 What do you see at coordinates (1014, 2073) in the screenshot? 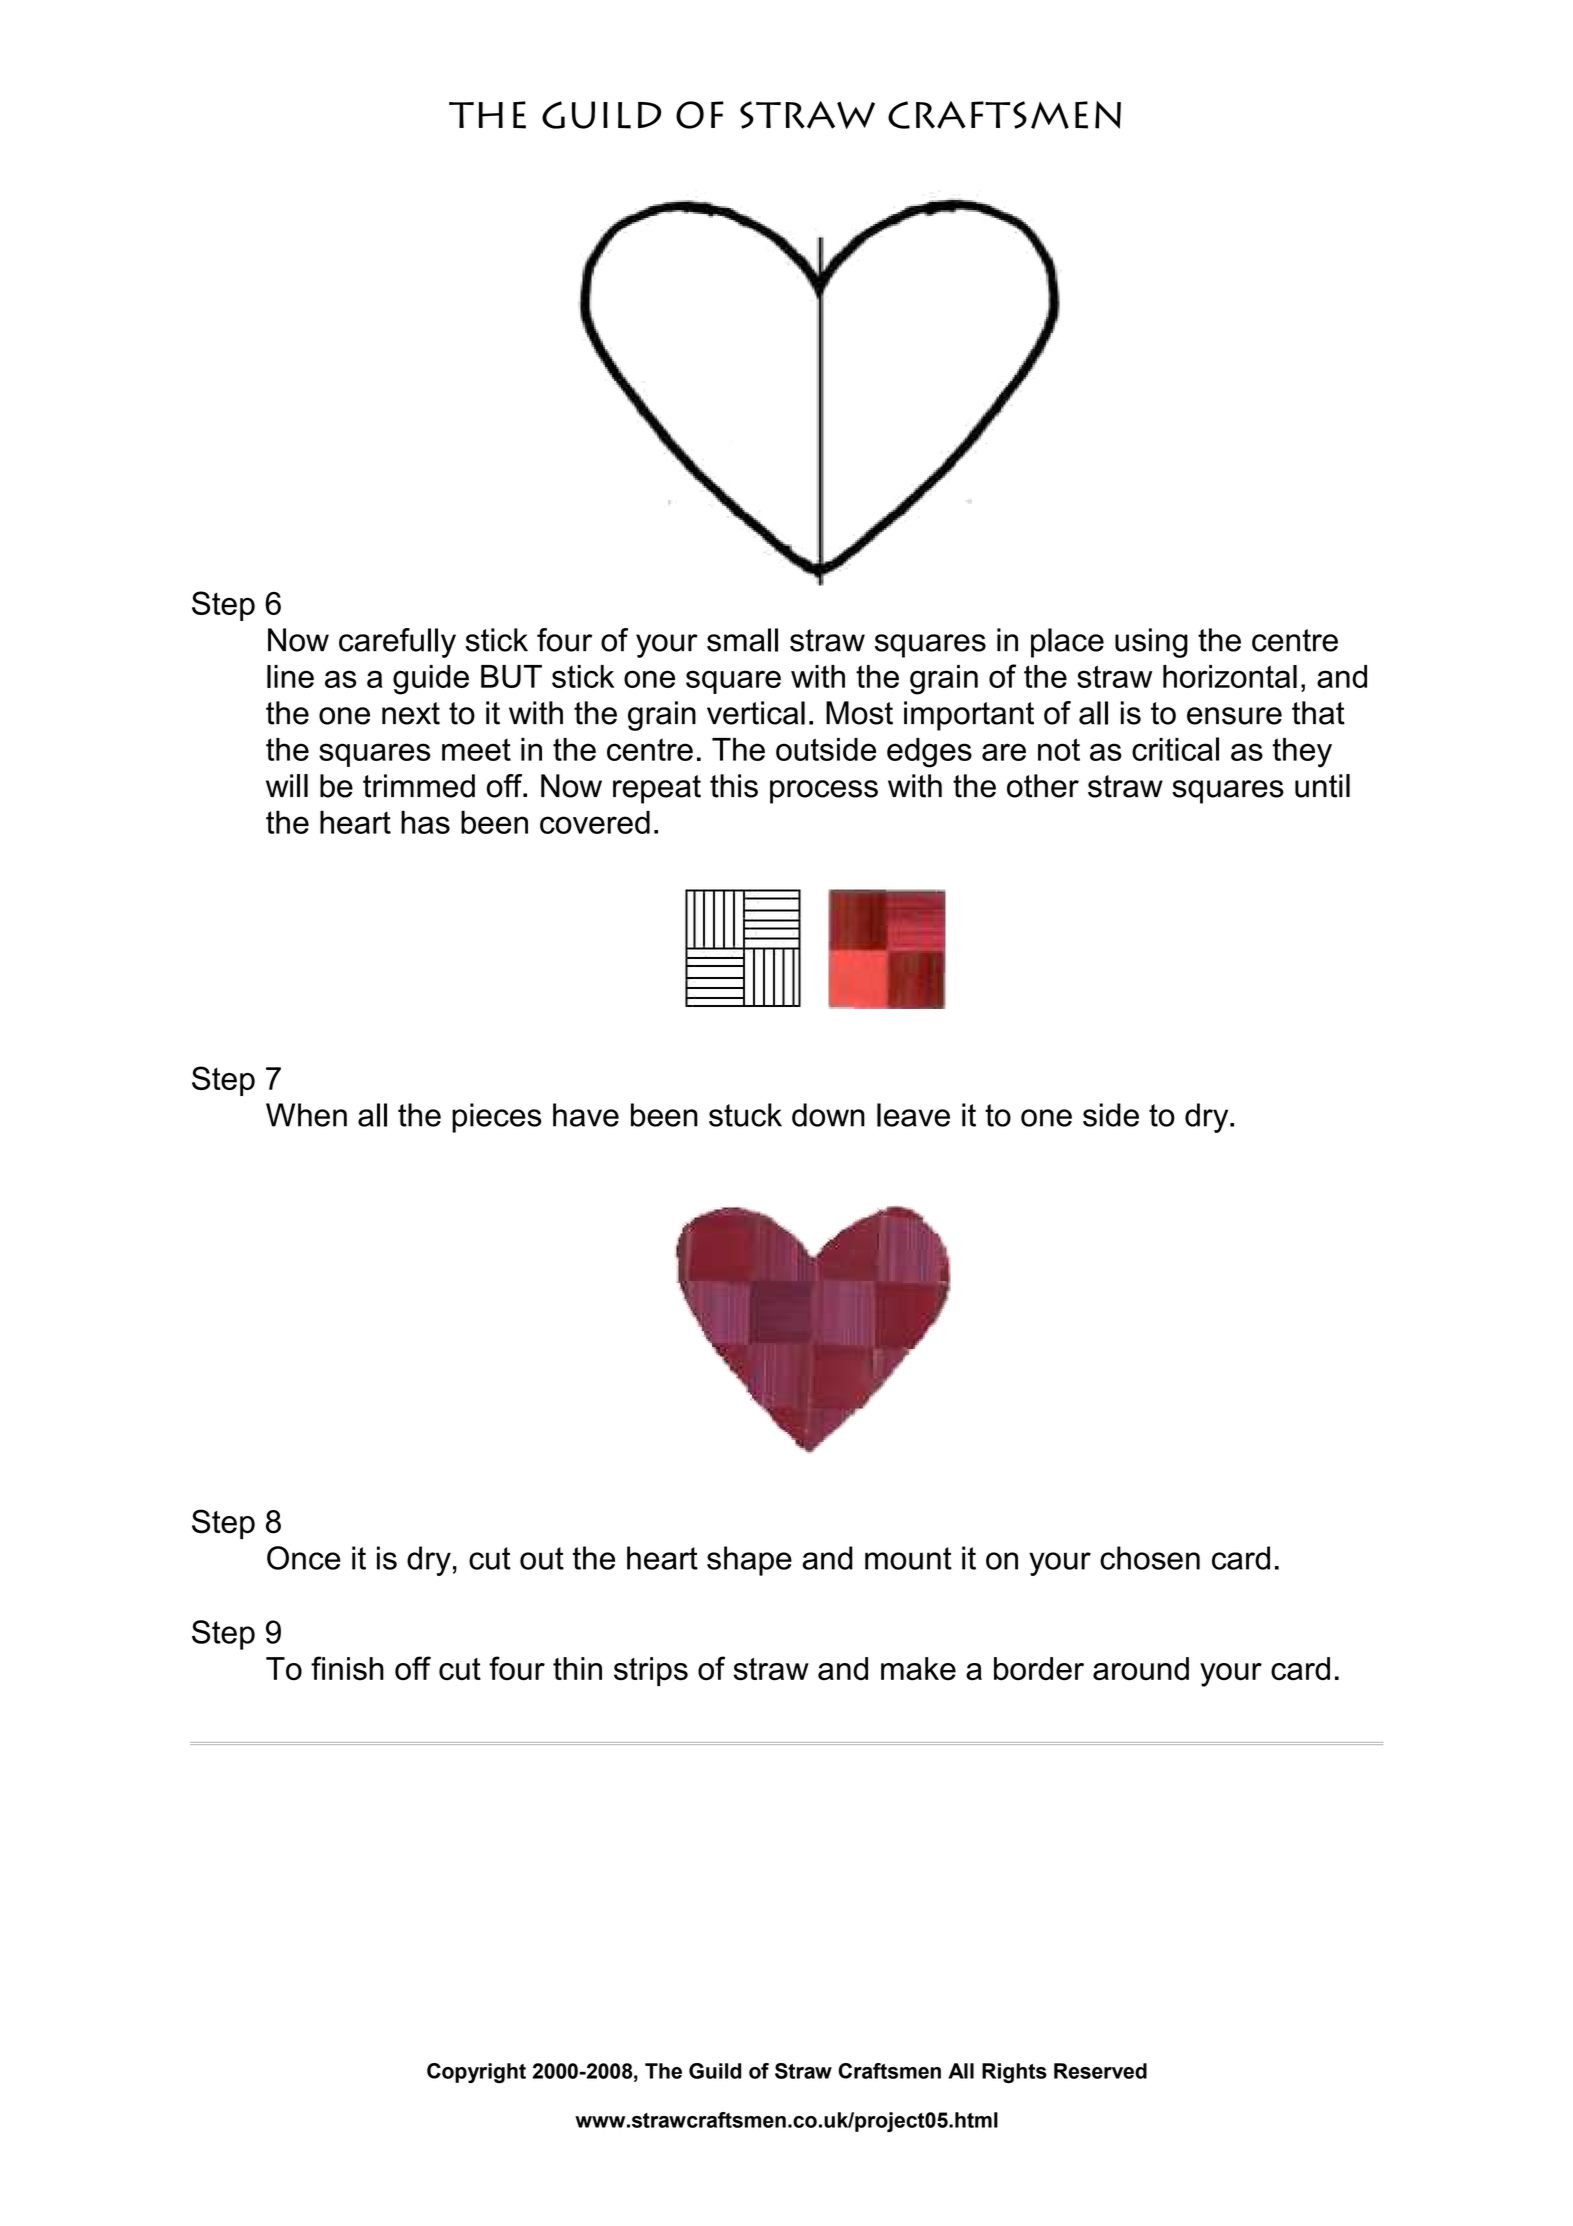
I see `Rights` at bounding box center [1014, 2073].
